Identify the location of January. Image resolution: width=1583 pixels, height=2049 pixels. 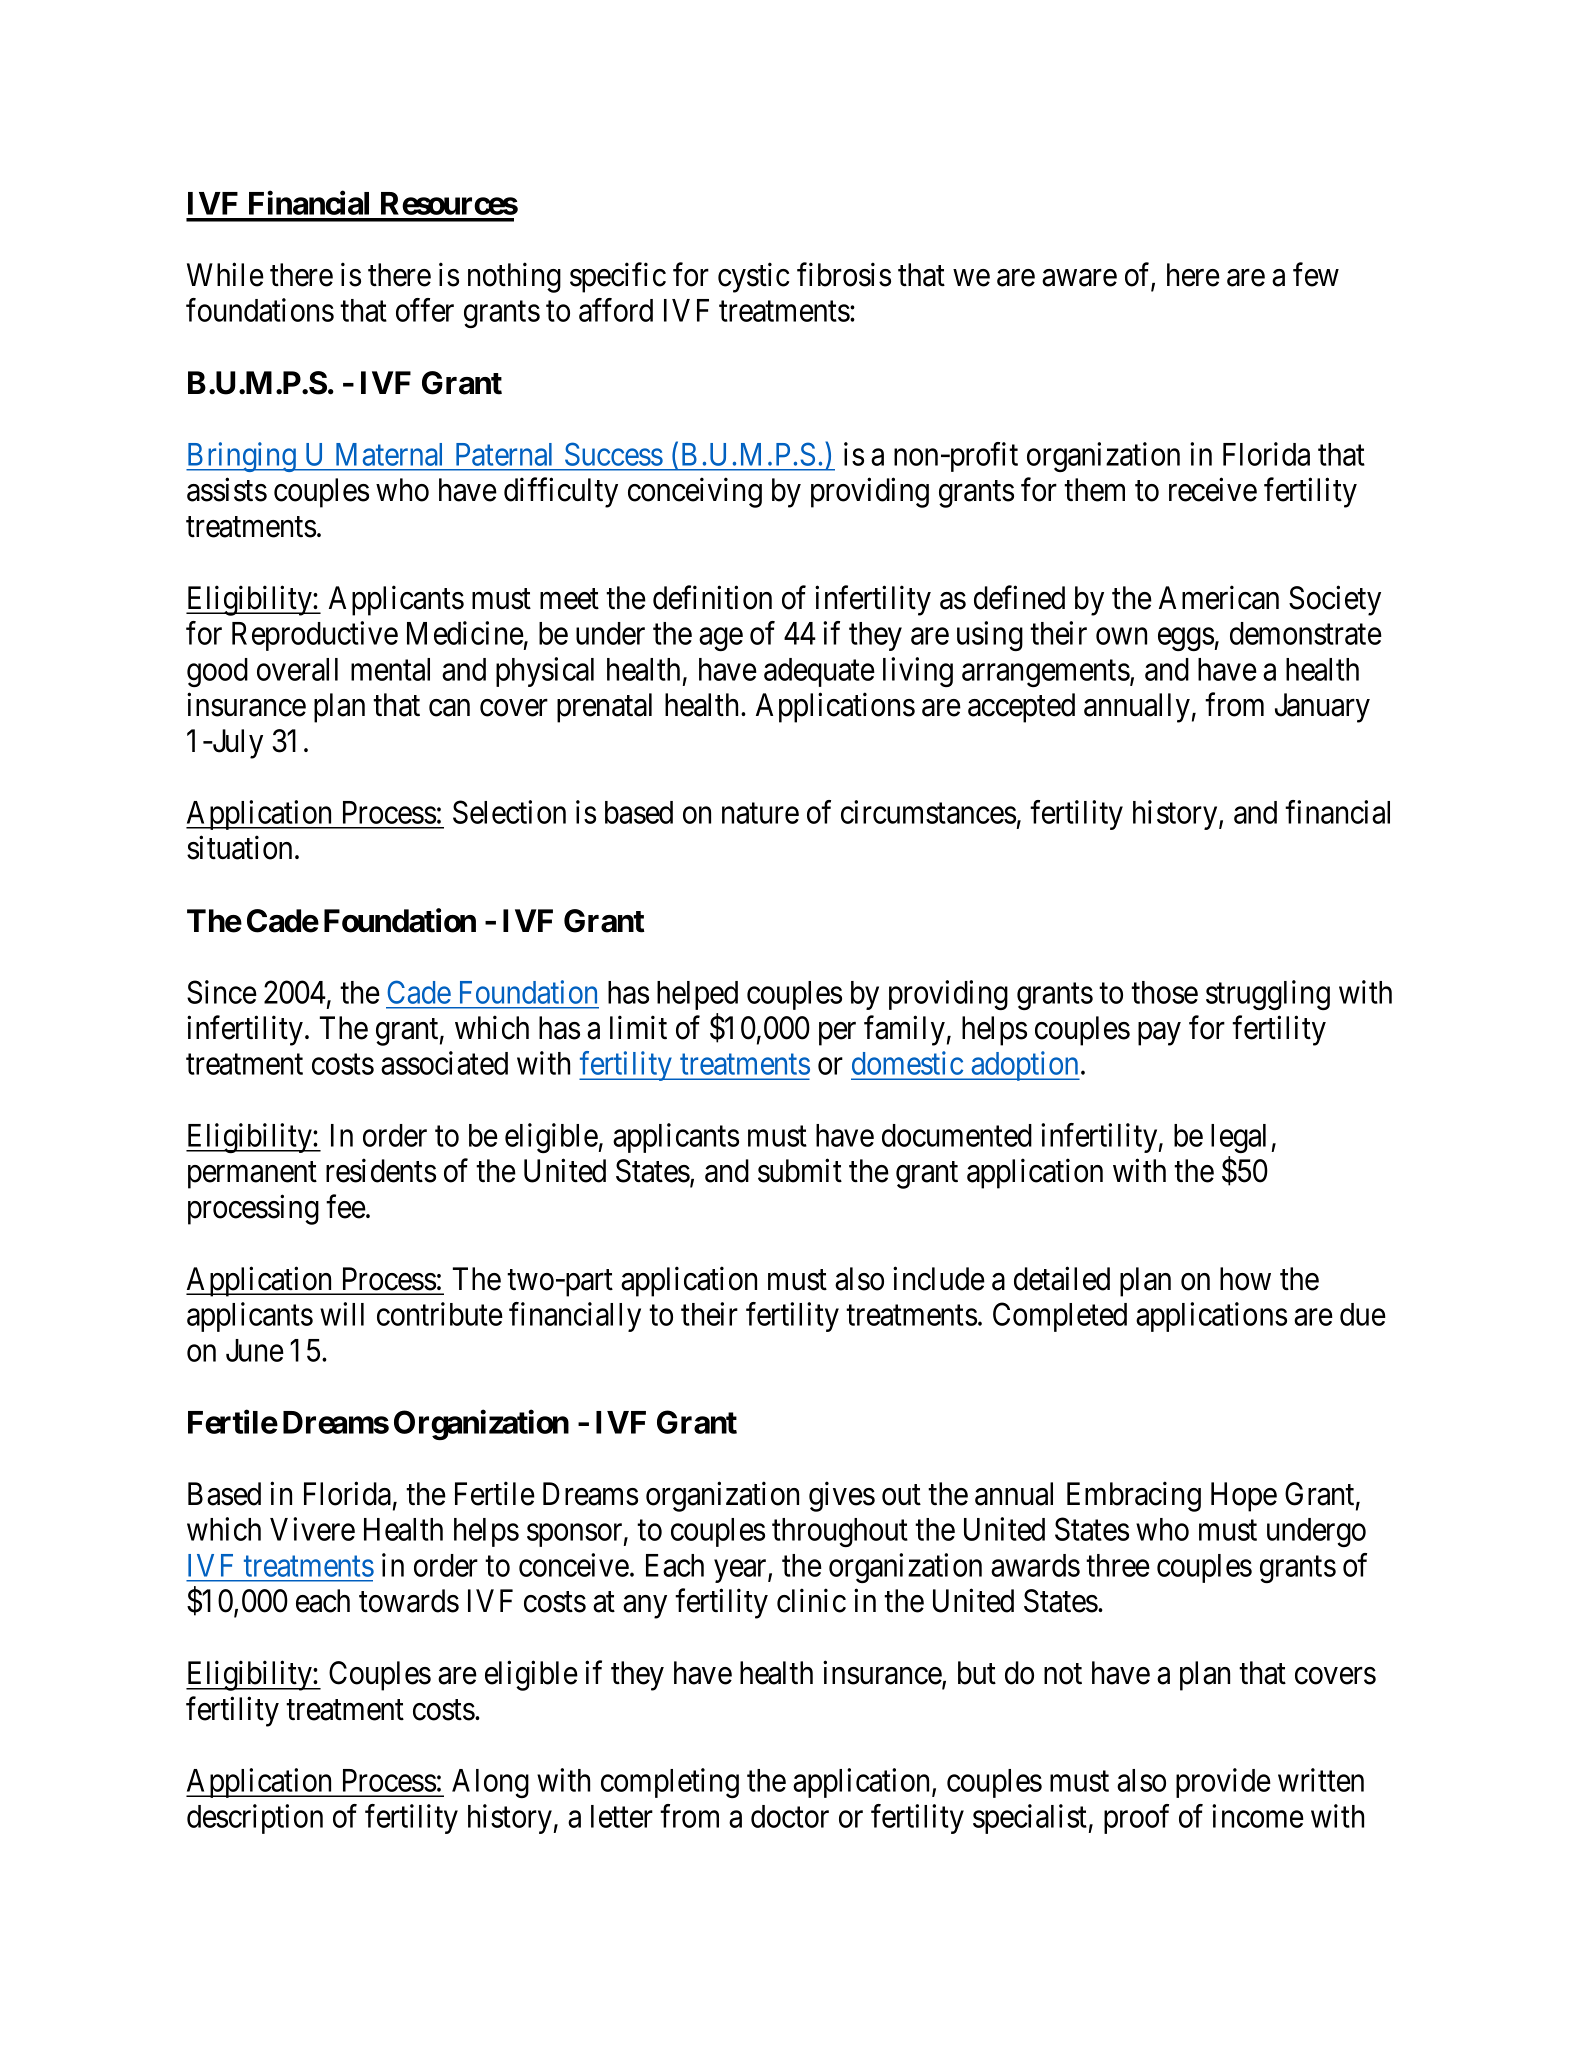
(1322, 708).
